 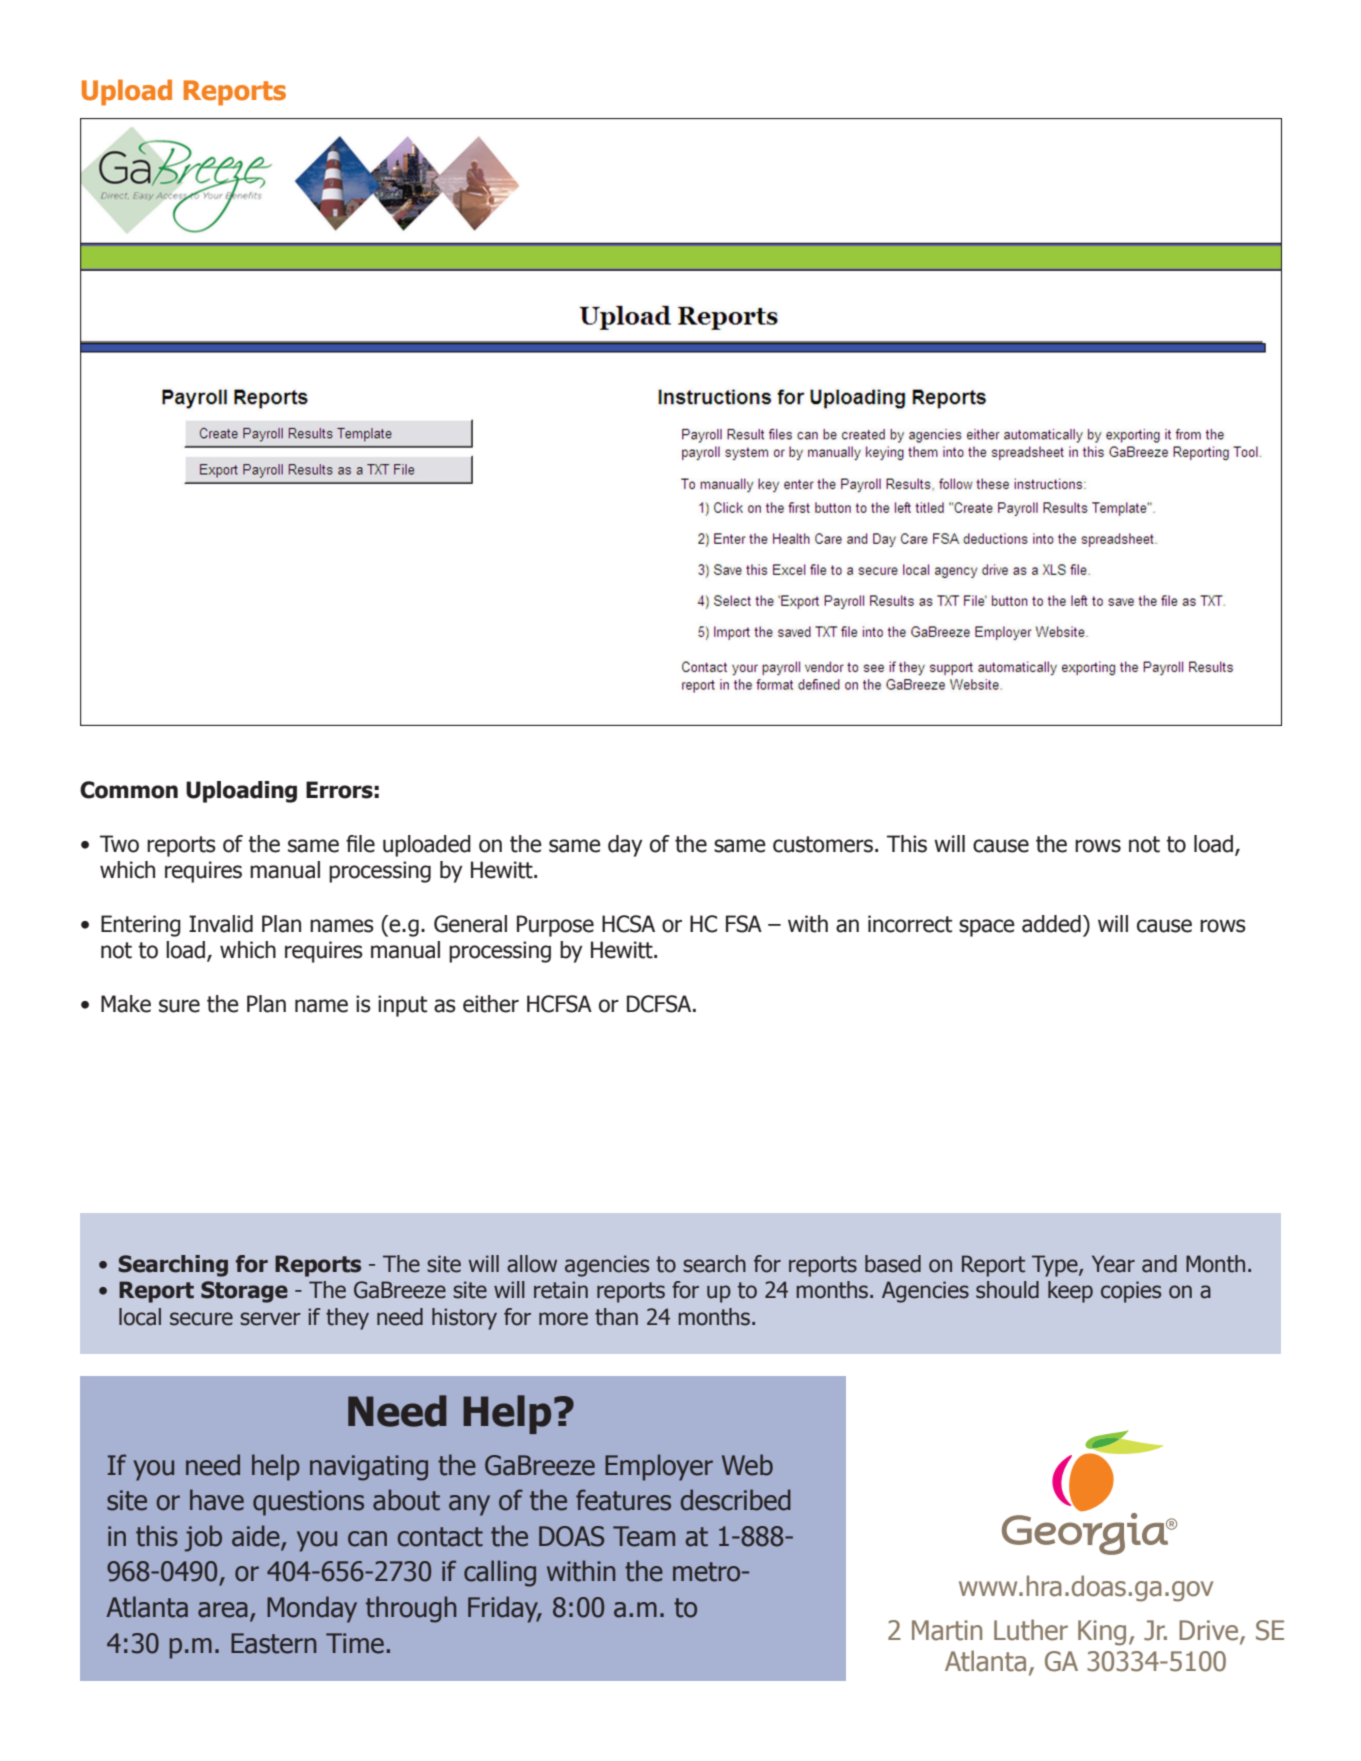 What do you see at coordinates (217, 1500) in the screenshot?
I see `have` at bounding box center [217, 1500].
